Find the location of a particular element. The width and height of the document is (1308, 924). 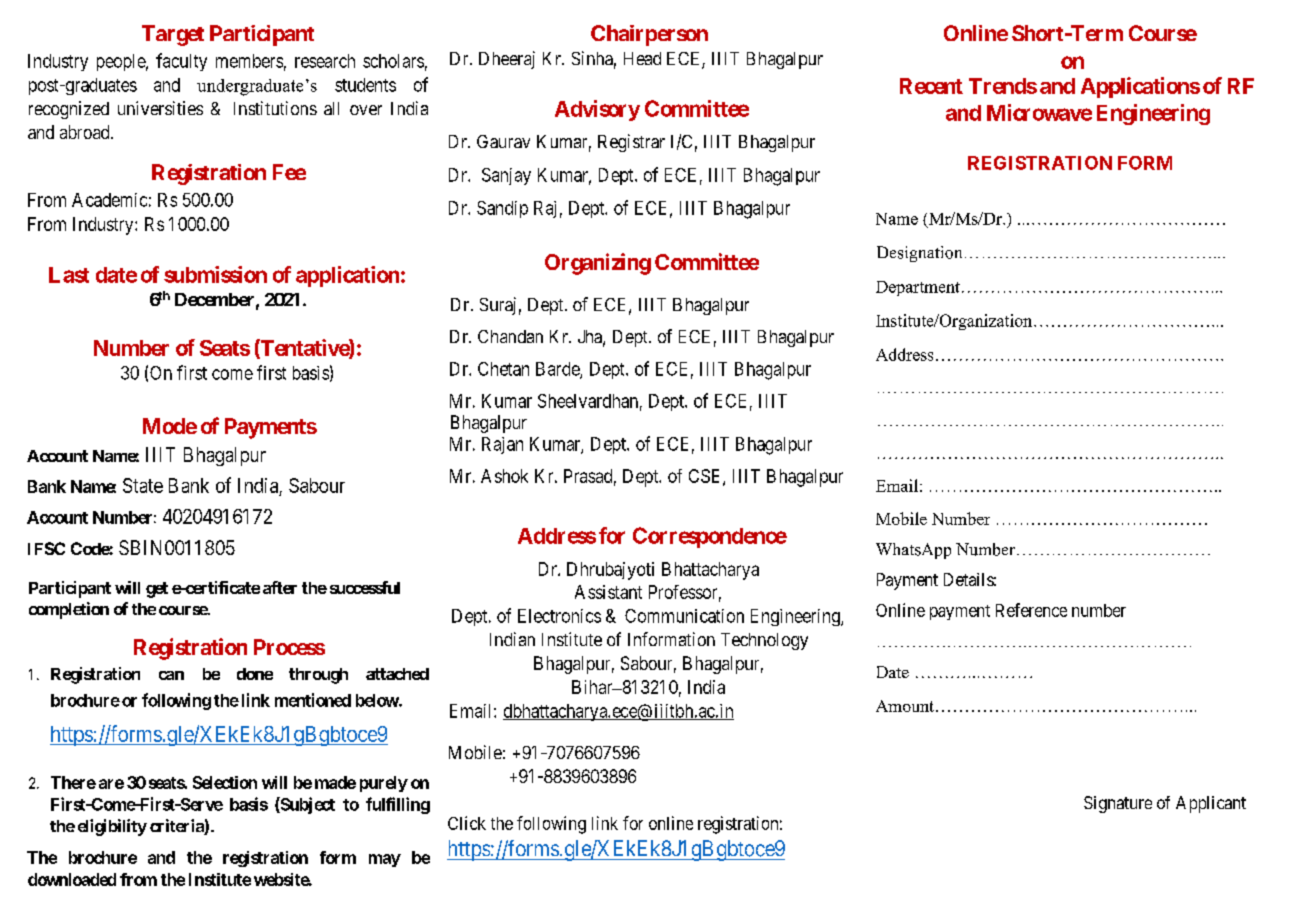

Head is located at coordinates (642, 58).
